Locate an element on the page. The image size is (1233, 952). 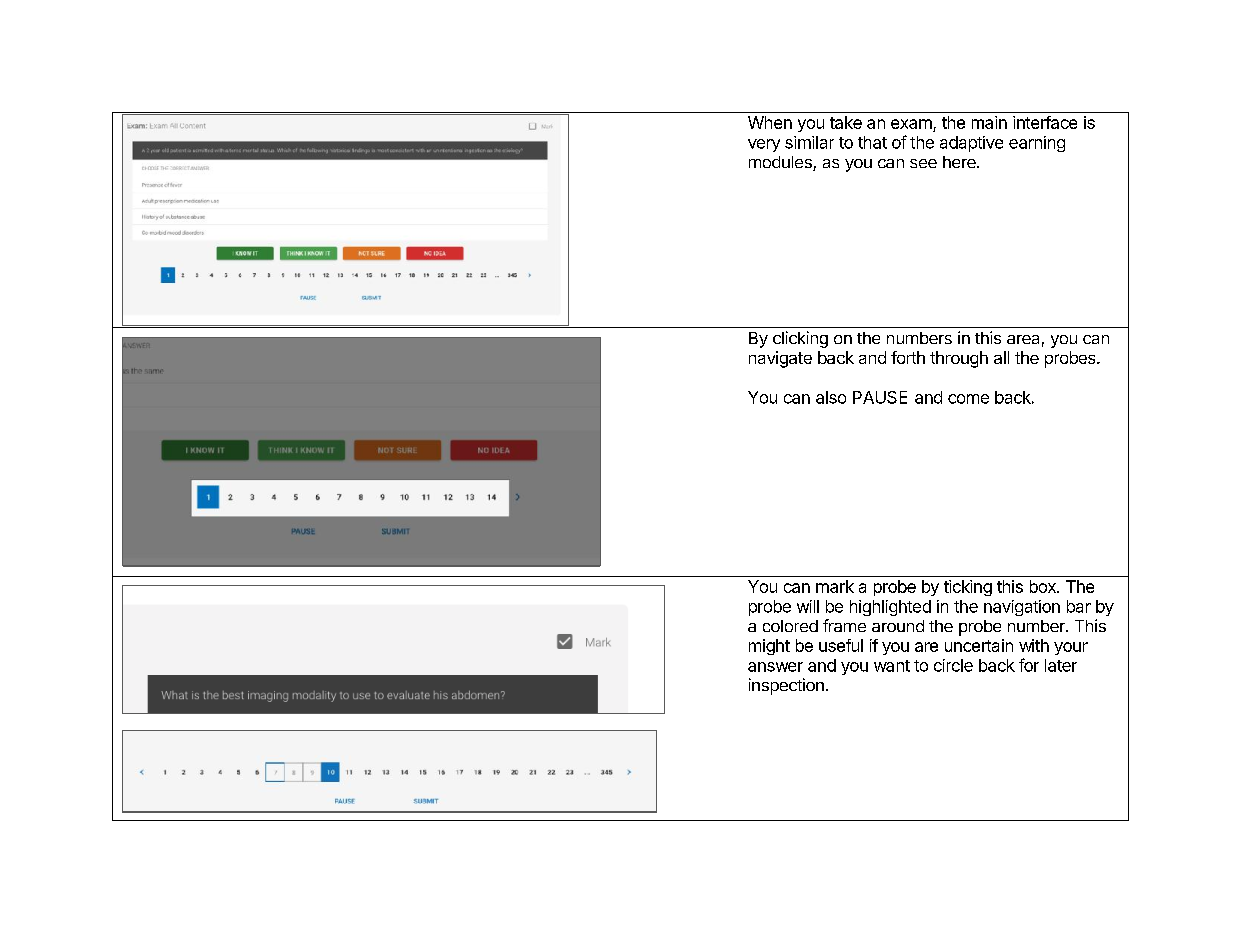
inspection is located at coordinates (786, 686).
